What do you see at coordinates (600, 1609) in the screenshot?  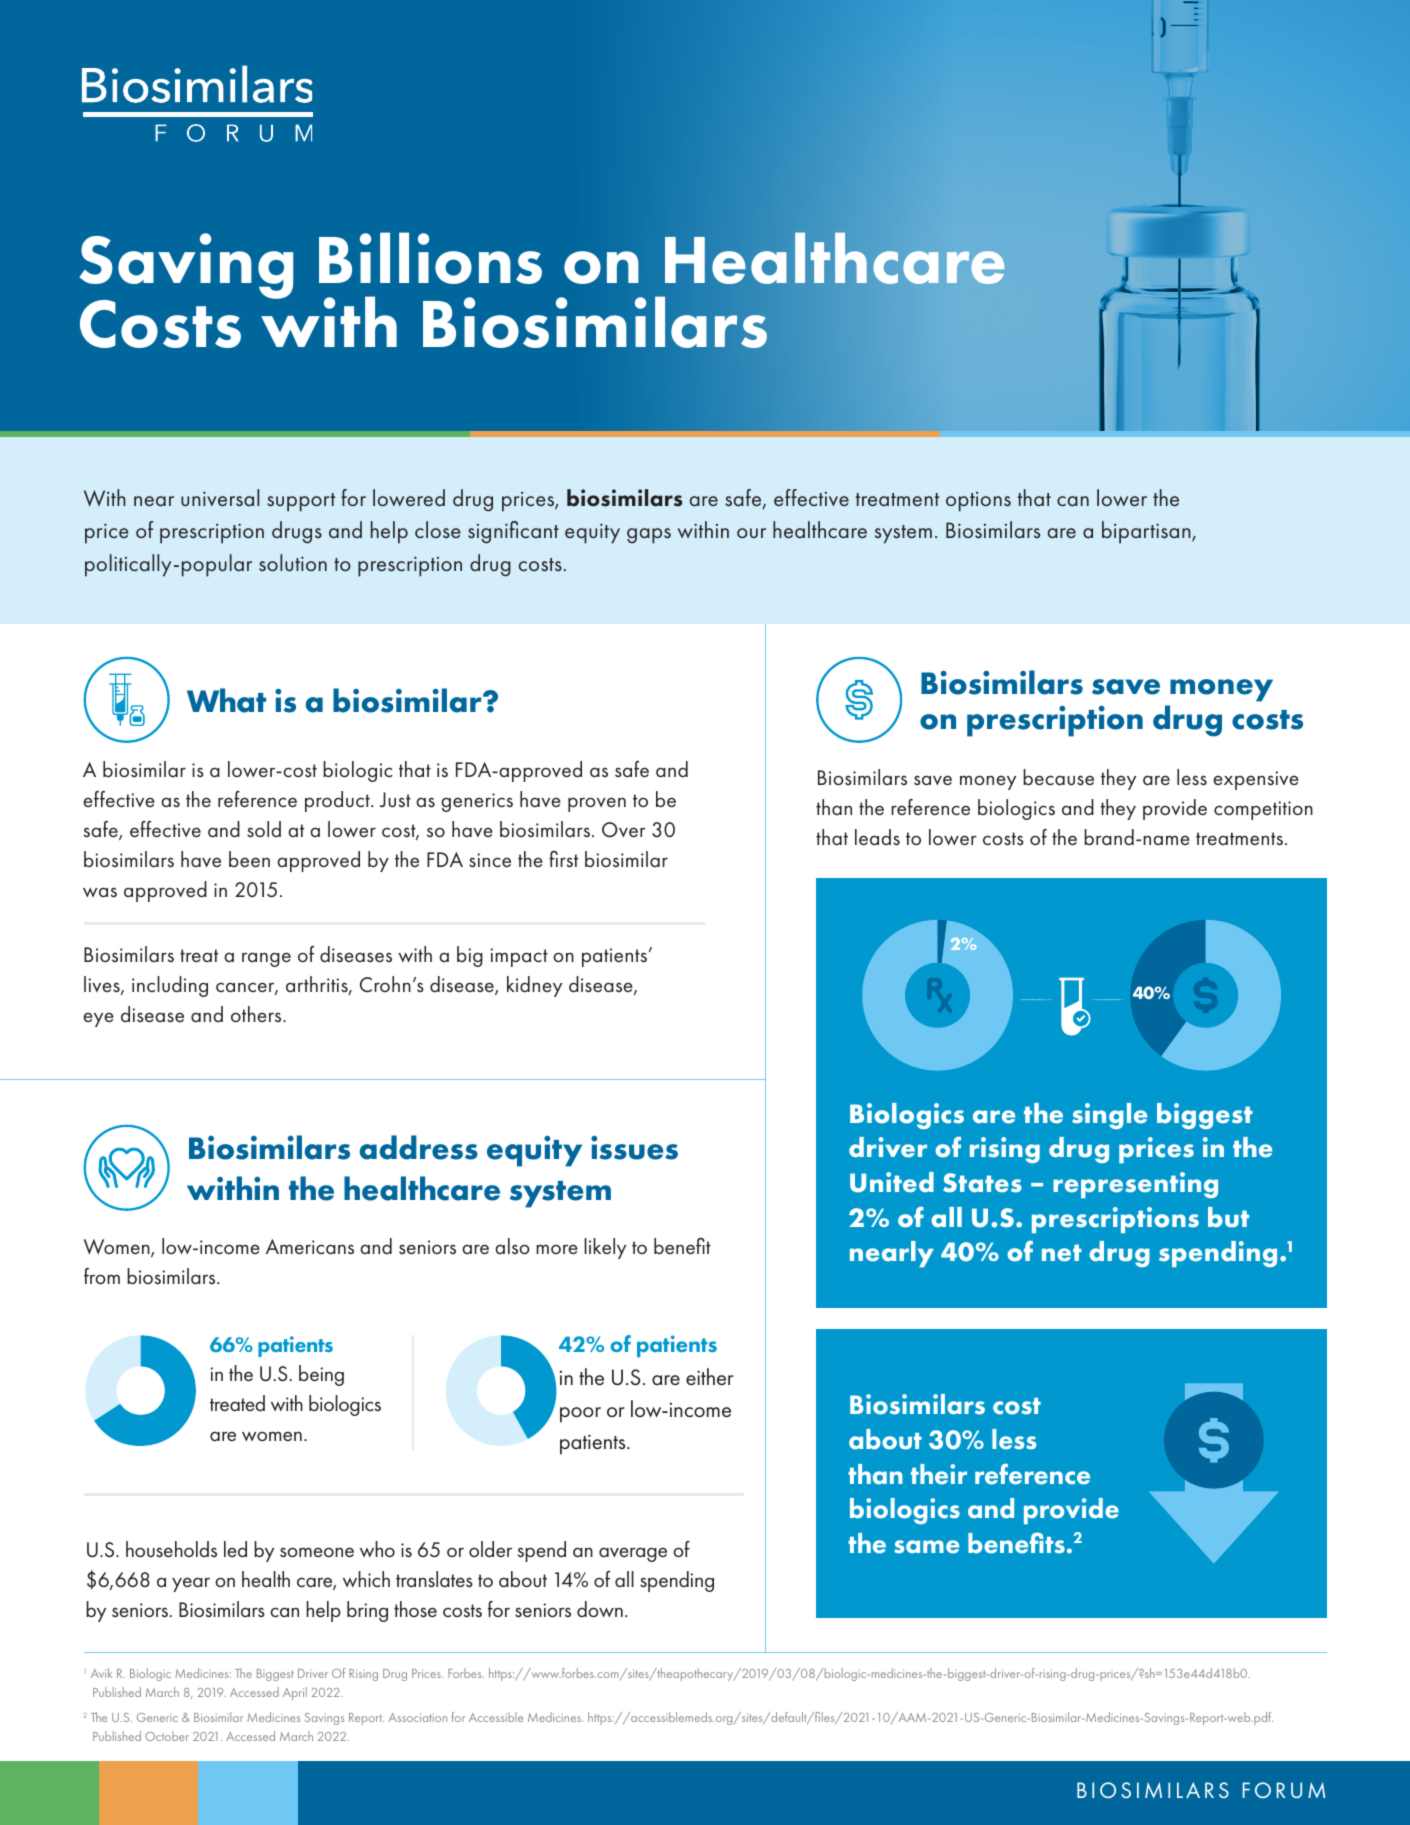 I see `down` at bounding box center [600, 1609].
